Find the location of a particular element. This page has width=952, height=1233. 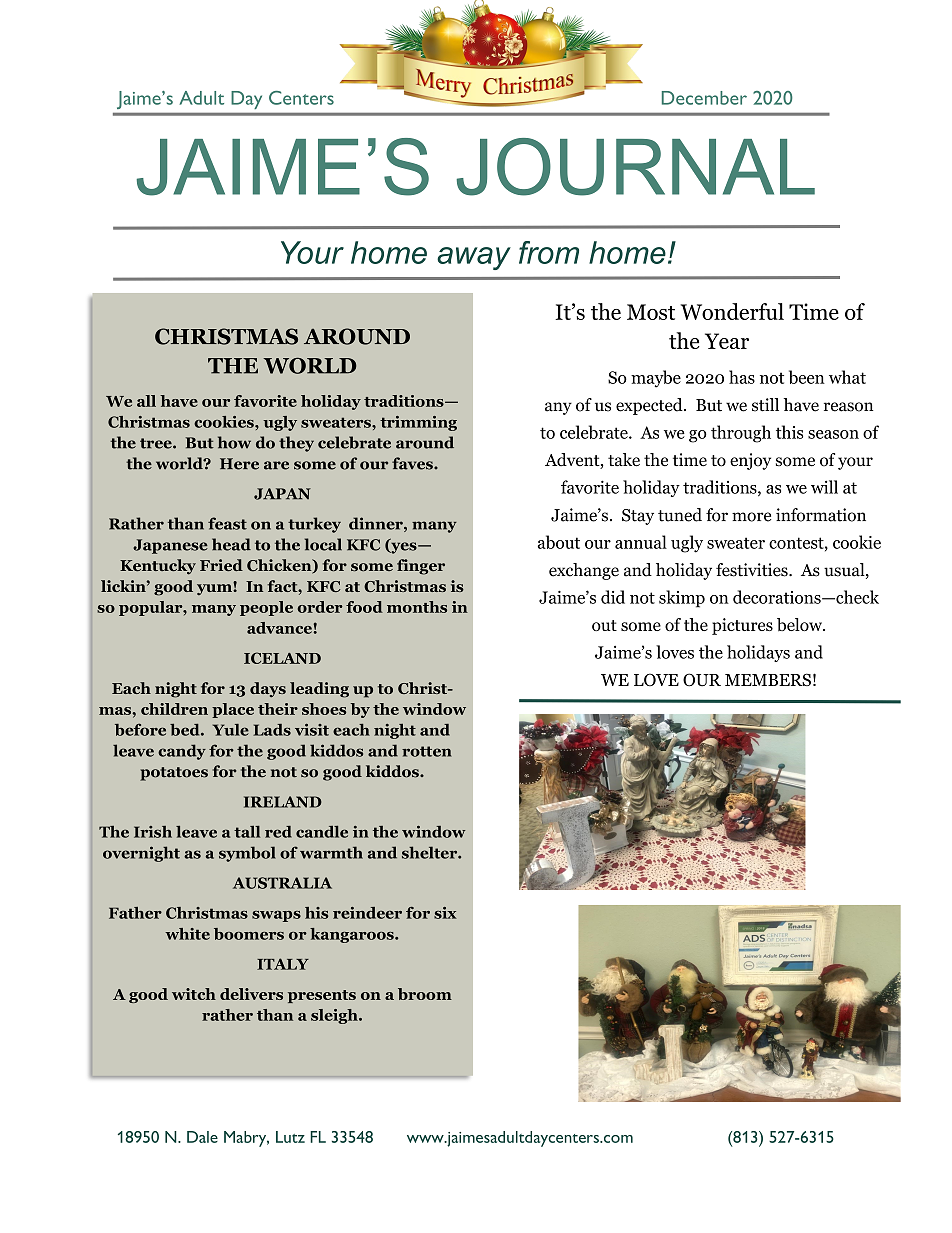

Dale is located at coordinates (202, 1137).
